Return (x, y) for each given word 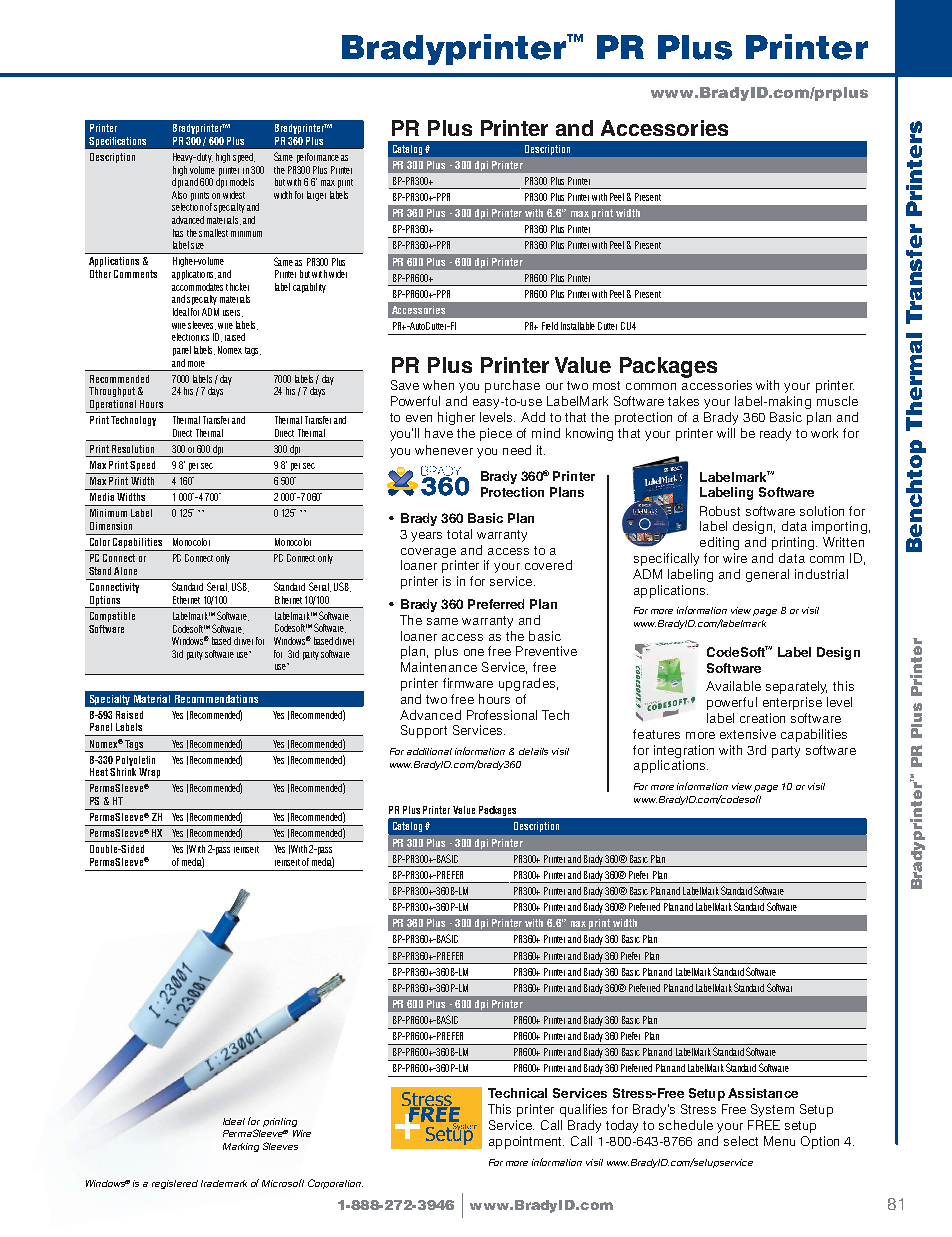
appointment (526, 1142)
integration (684, 751)
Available (733, 686)
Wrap (149, 774)
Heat (99, 772)
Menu (779, 1141)
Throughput (112, 392)
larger (316, 196)
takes (683, 401)
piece (496, 434)
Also (179, 195)
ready (775, 434)
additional (429, 751)
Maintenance (439, 667)
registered (175, 1184)
